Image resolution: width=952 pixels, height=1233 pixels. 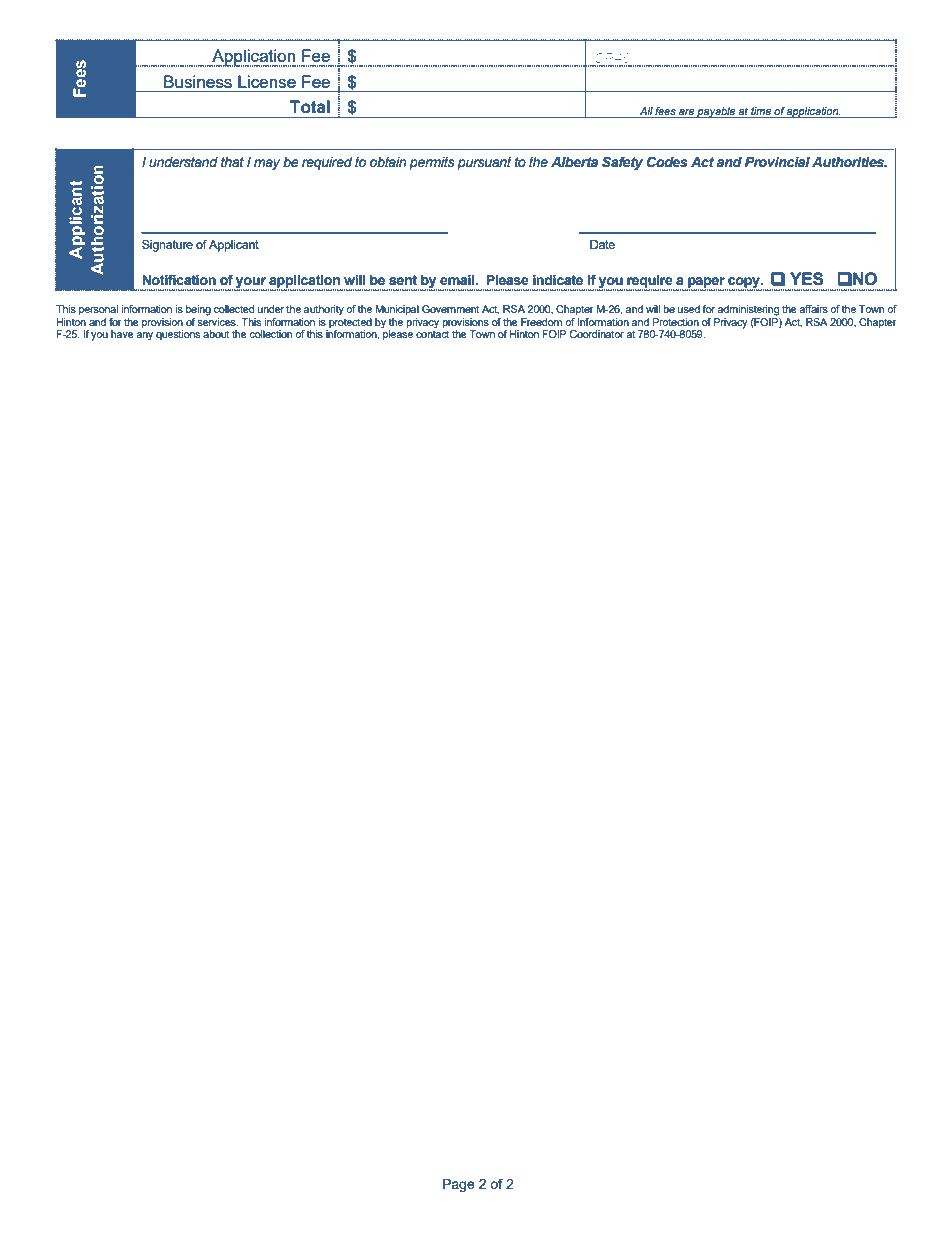 I want to click on Freedom, so click(x=541, y=322).
